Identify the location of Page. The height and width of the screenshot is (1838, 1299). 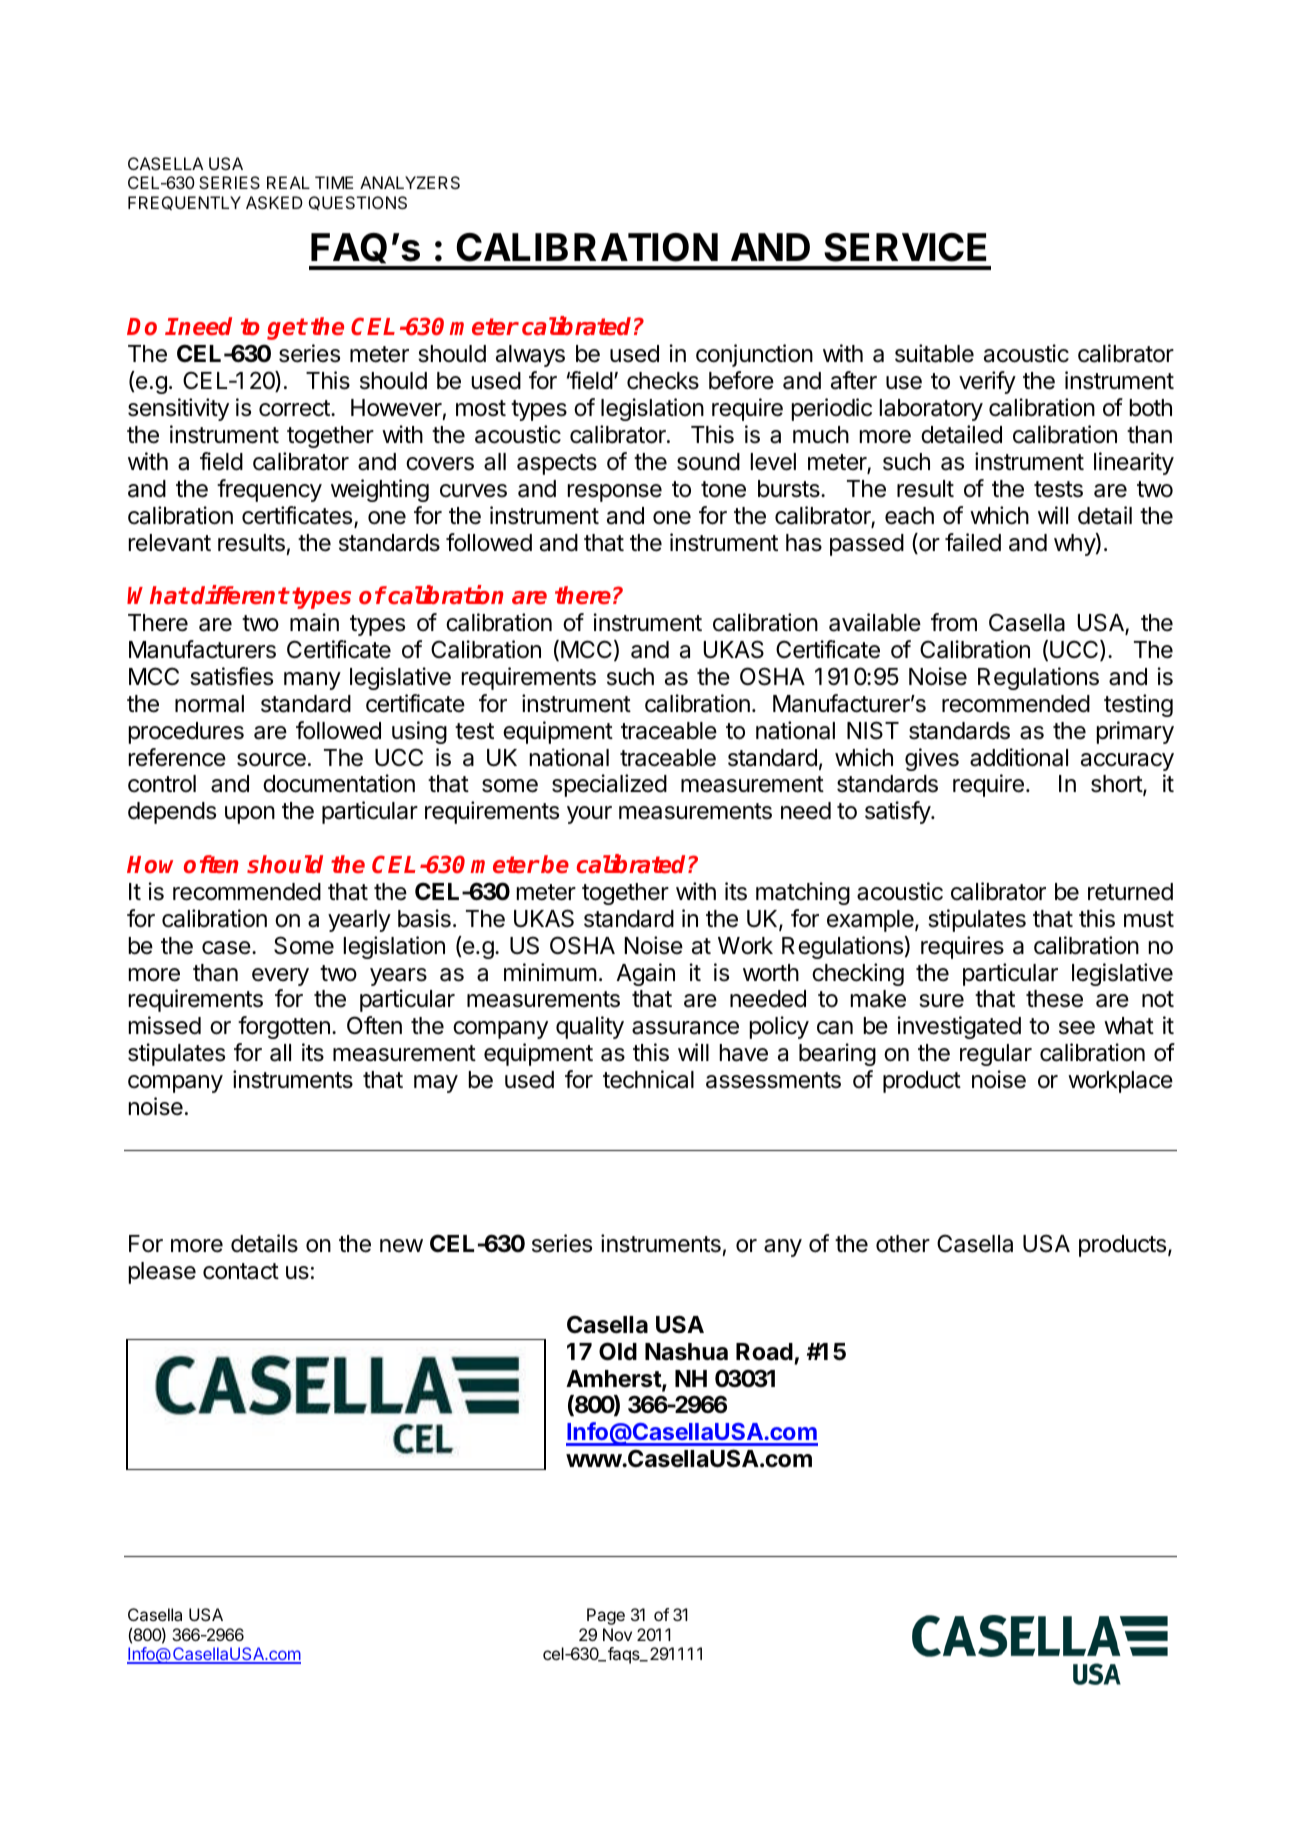
(606, 1616).
